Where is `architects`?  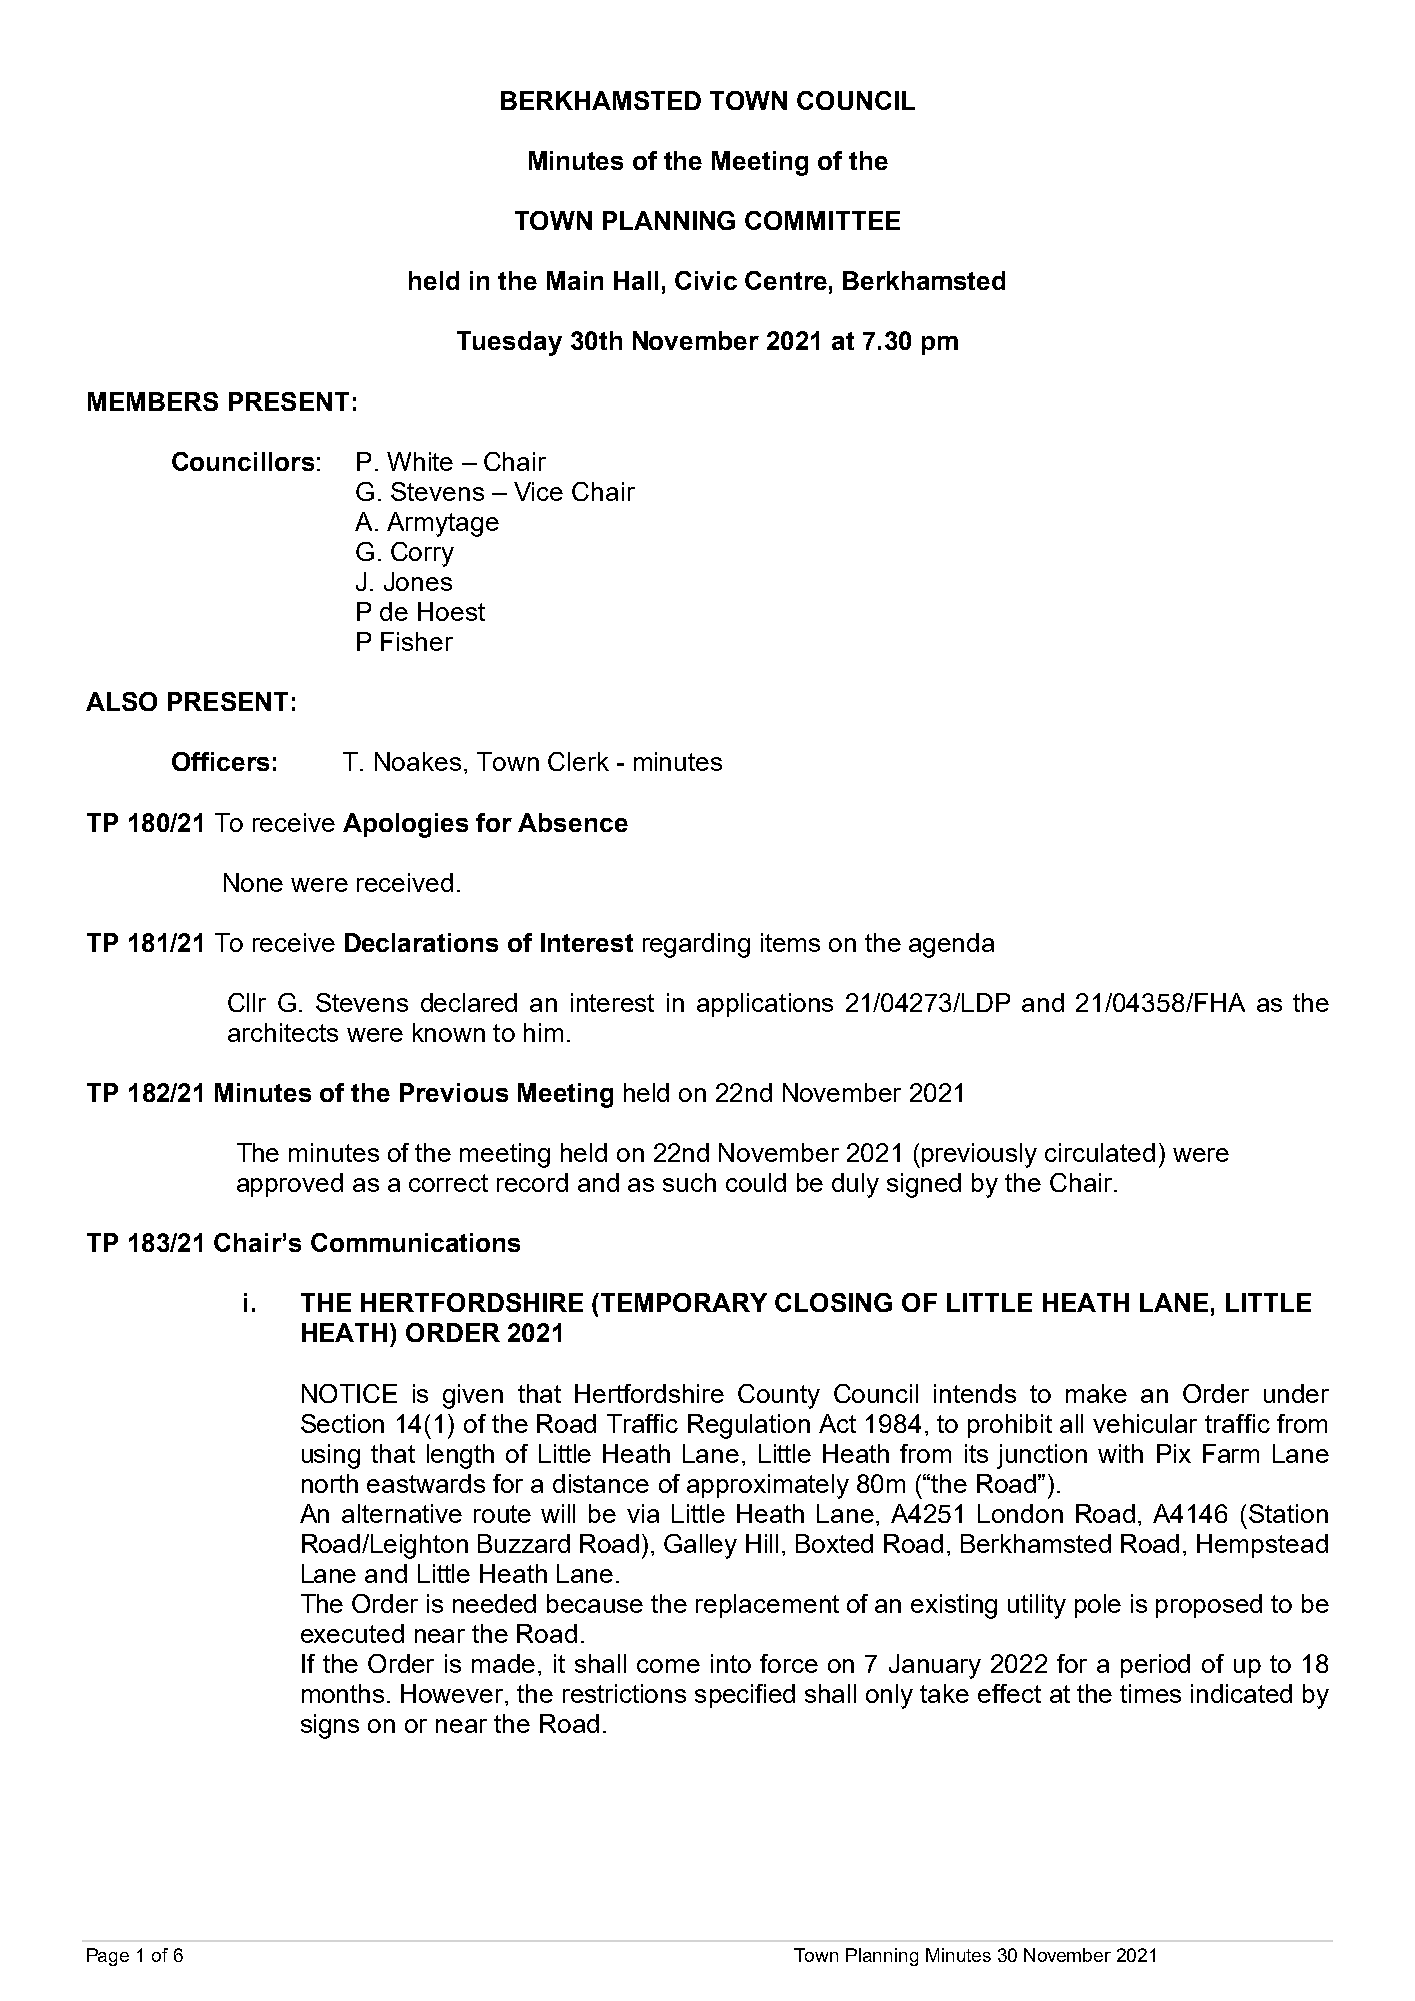
architects is located at coordinates (283, 1032).
